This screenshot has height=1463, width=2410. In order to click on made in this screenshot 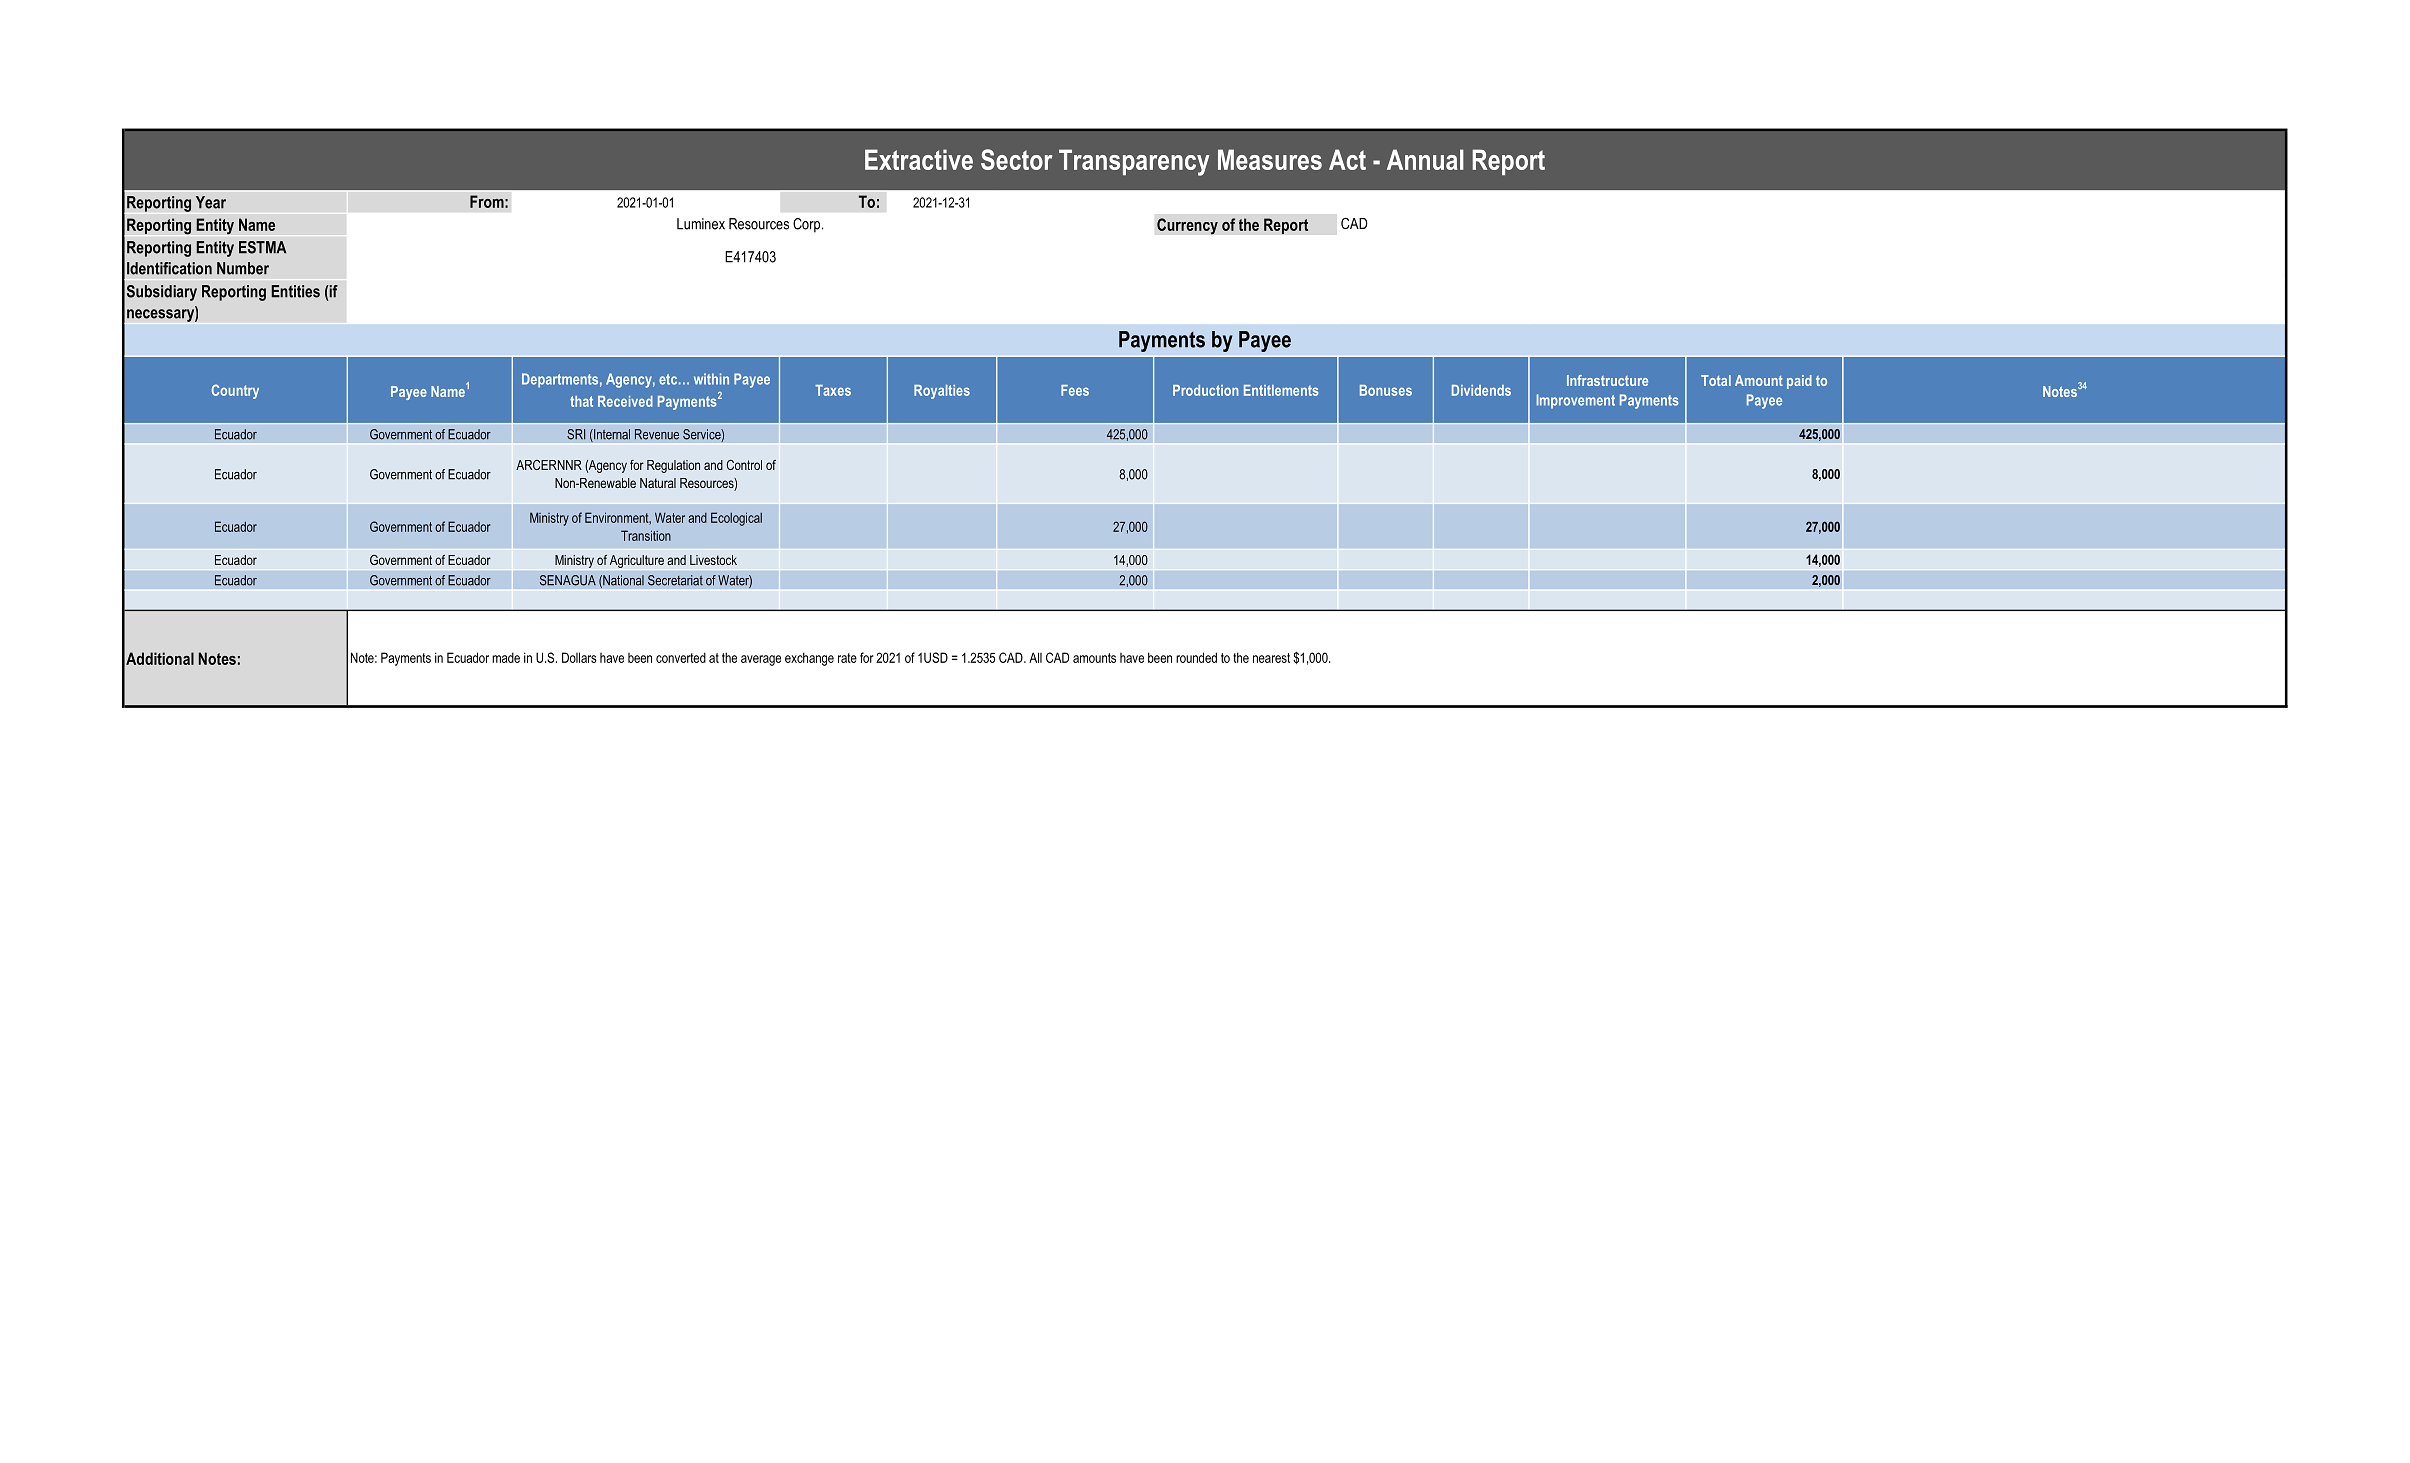, I will do `click(506, 657)`.
